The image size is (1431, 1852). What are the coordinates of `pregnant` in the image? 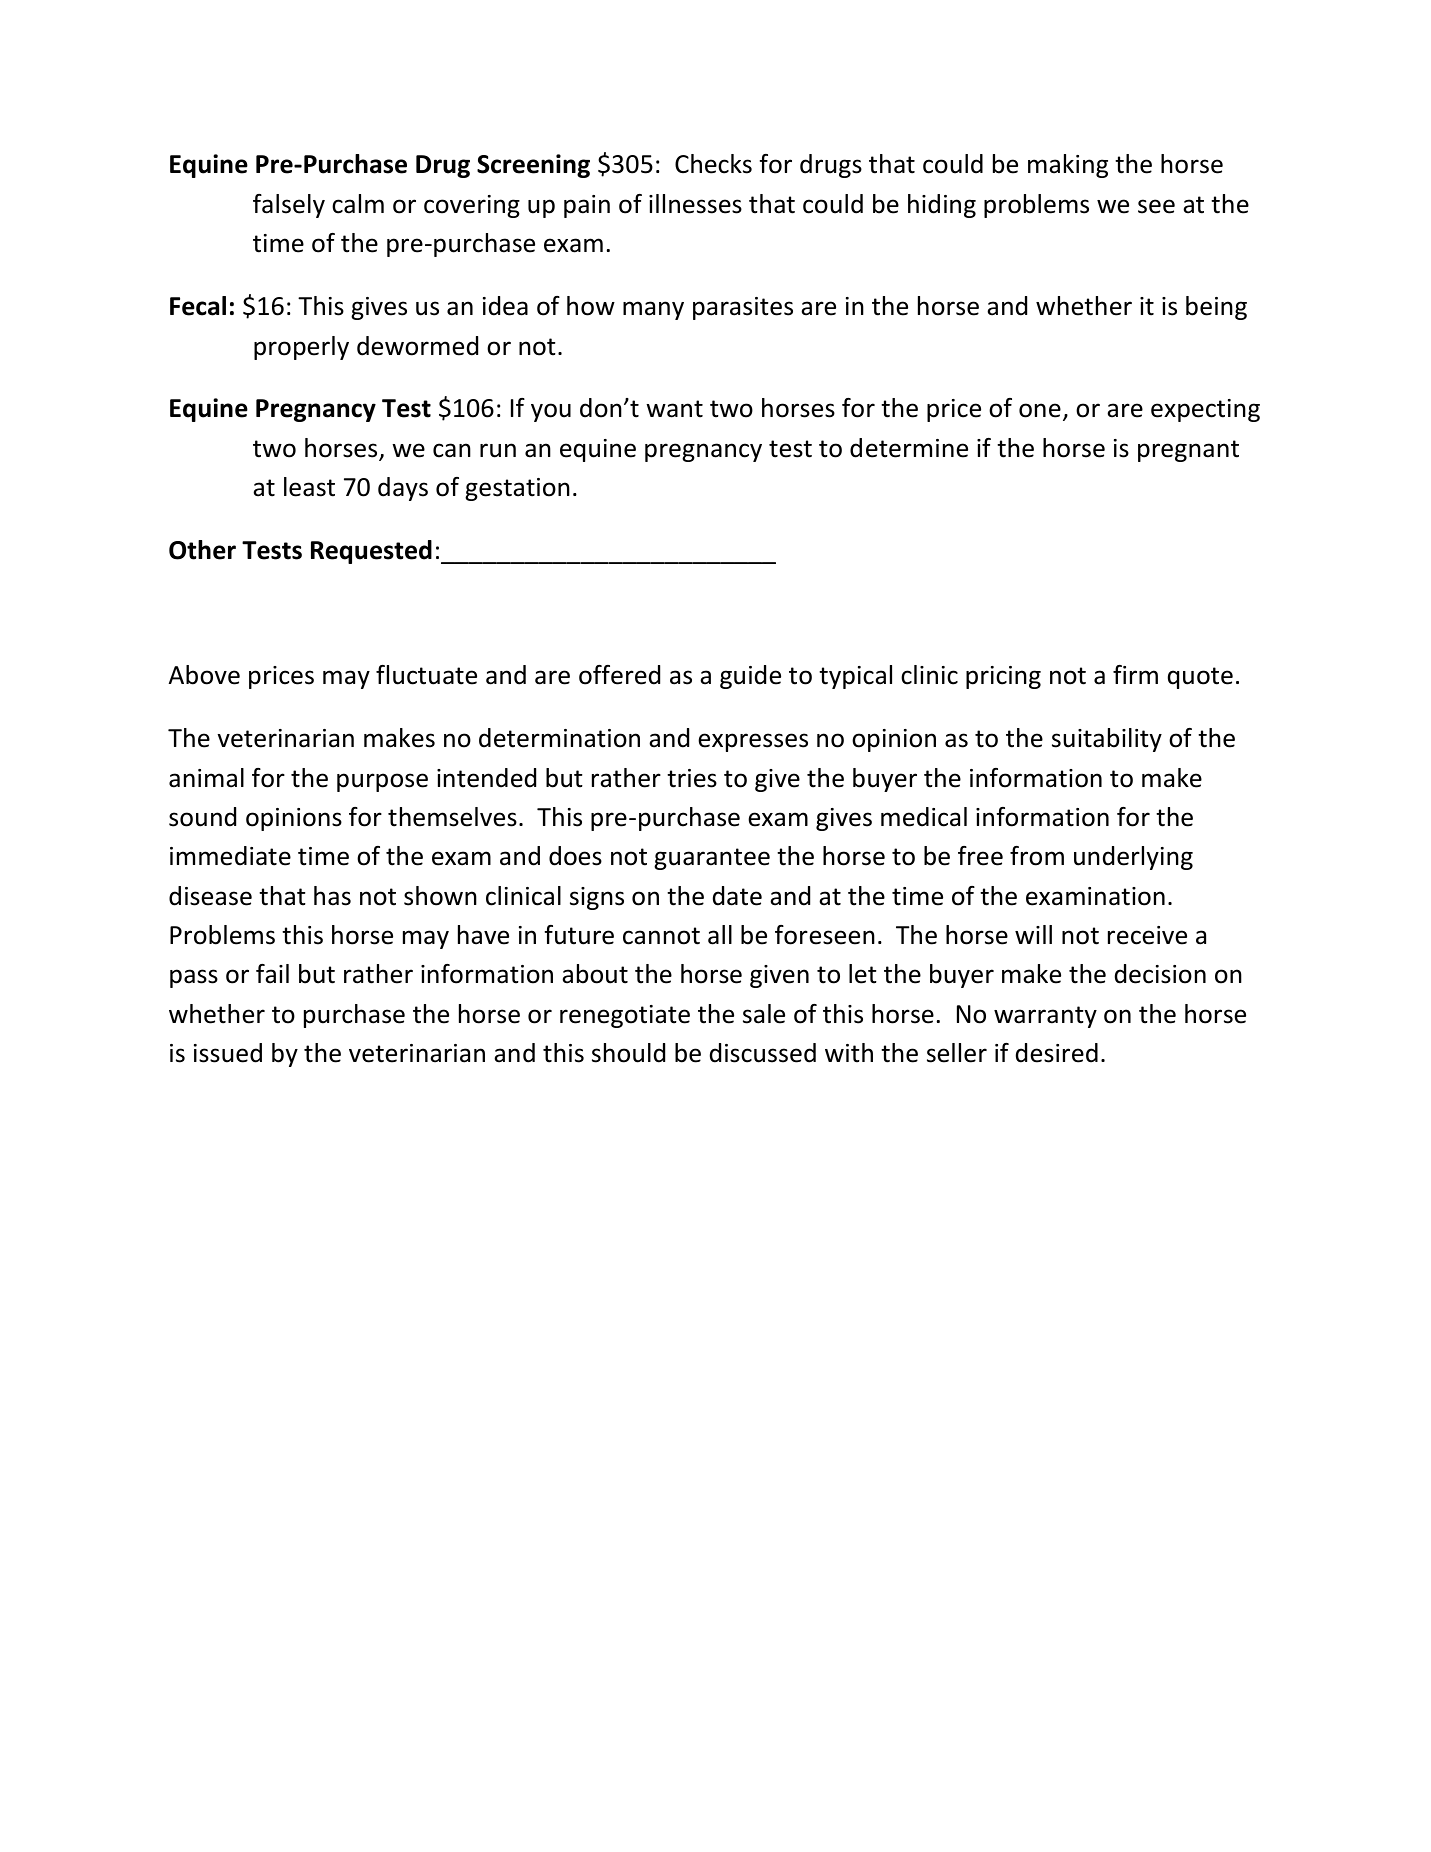 It's located at (1188, 451).
